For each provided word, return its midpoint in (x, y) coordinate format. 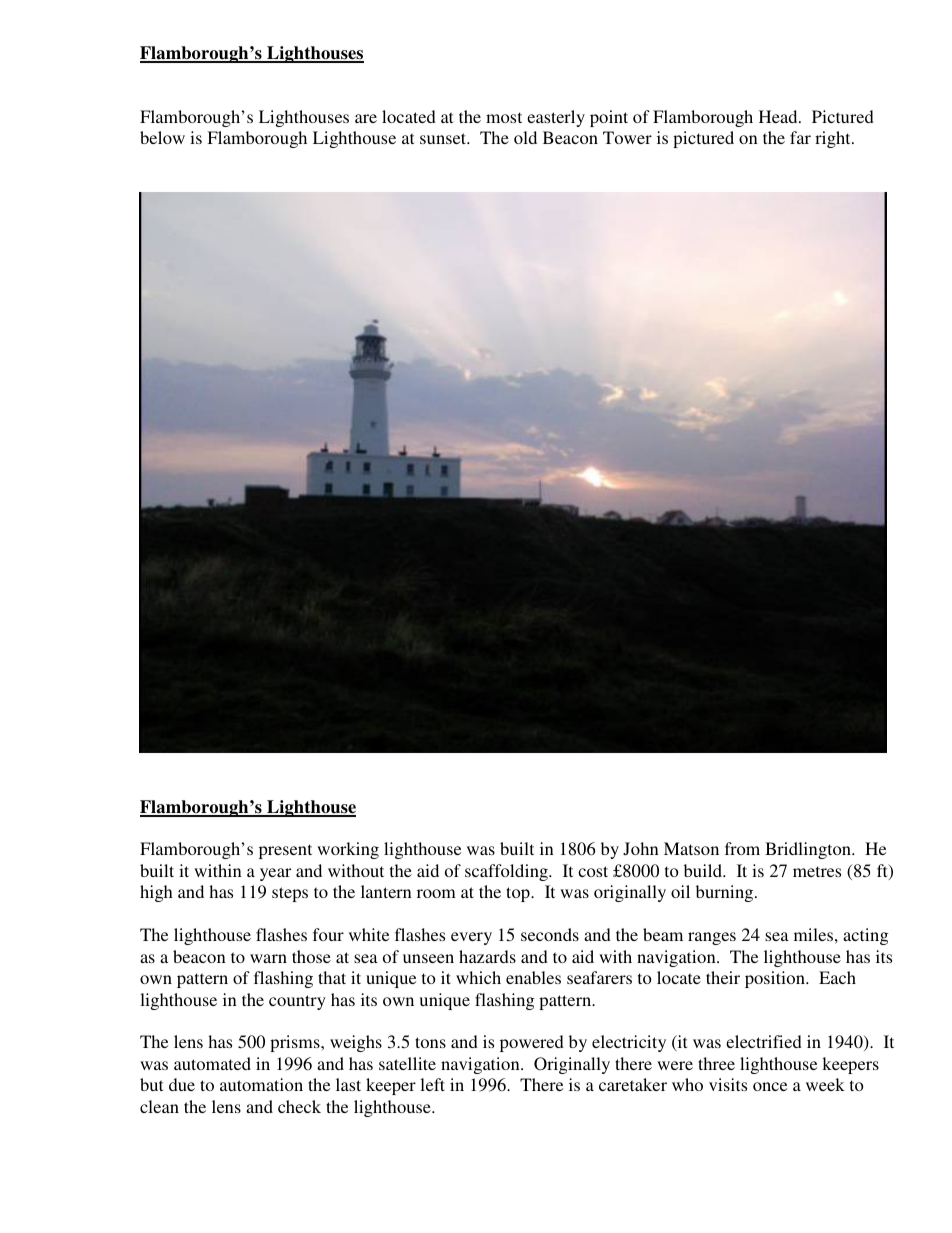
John (641, 849)
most (504, 117)
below (162, 137)
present (285, 851)
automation (261, 1084)
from (742, 848)
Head (779, 116)
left (432, 1084)
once (770, 1086)
